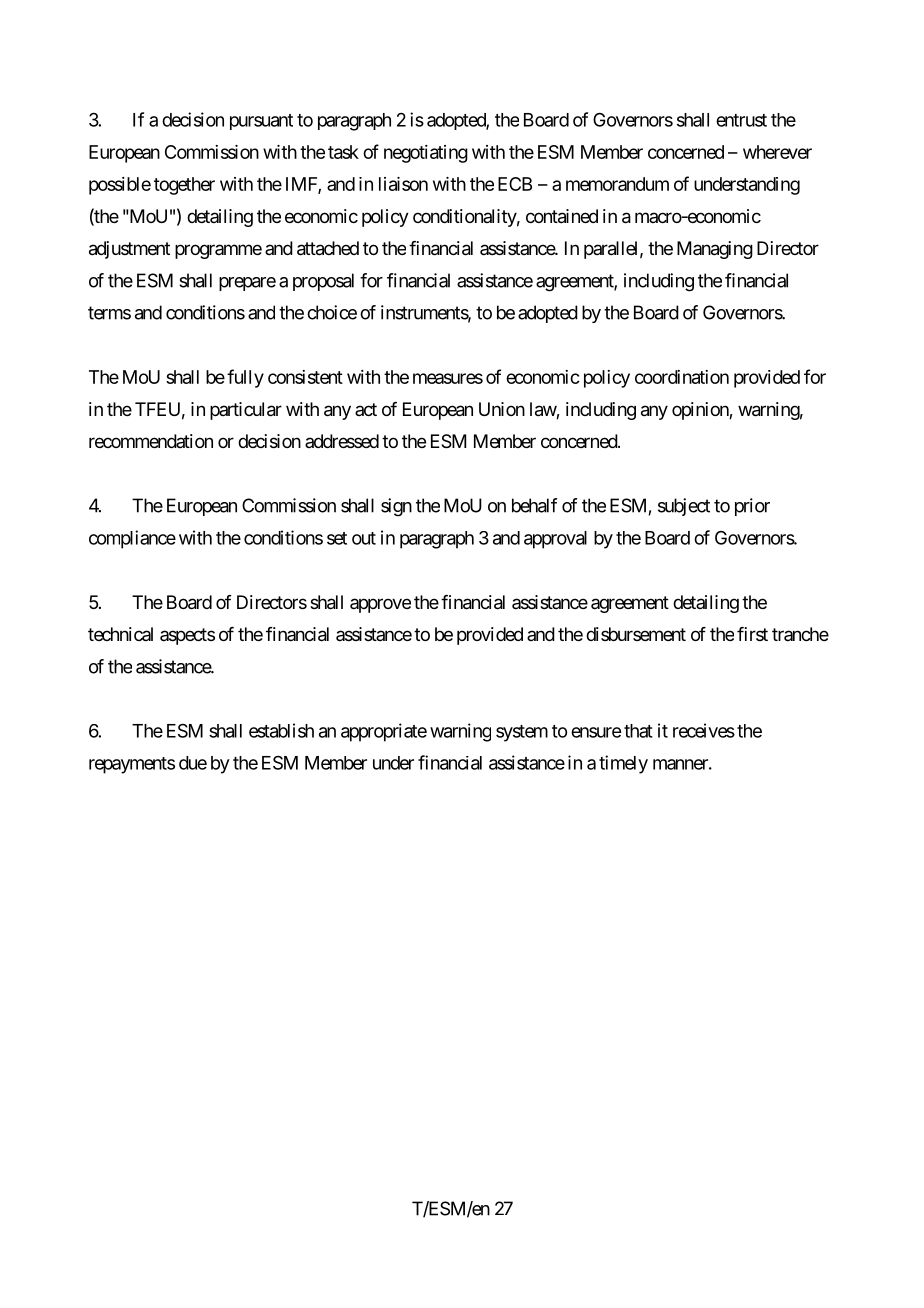  Describe the element at coordinates (364, 538) in the screenshot. I see `out` at that location.
